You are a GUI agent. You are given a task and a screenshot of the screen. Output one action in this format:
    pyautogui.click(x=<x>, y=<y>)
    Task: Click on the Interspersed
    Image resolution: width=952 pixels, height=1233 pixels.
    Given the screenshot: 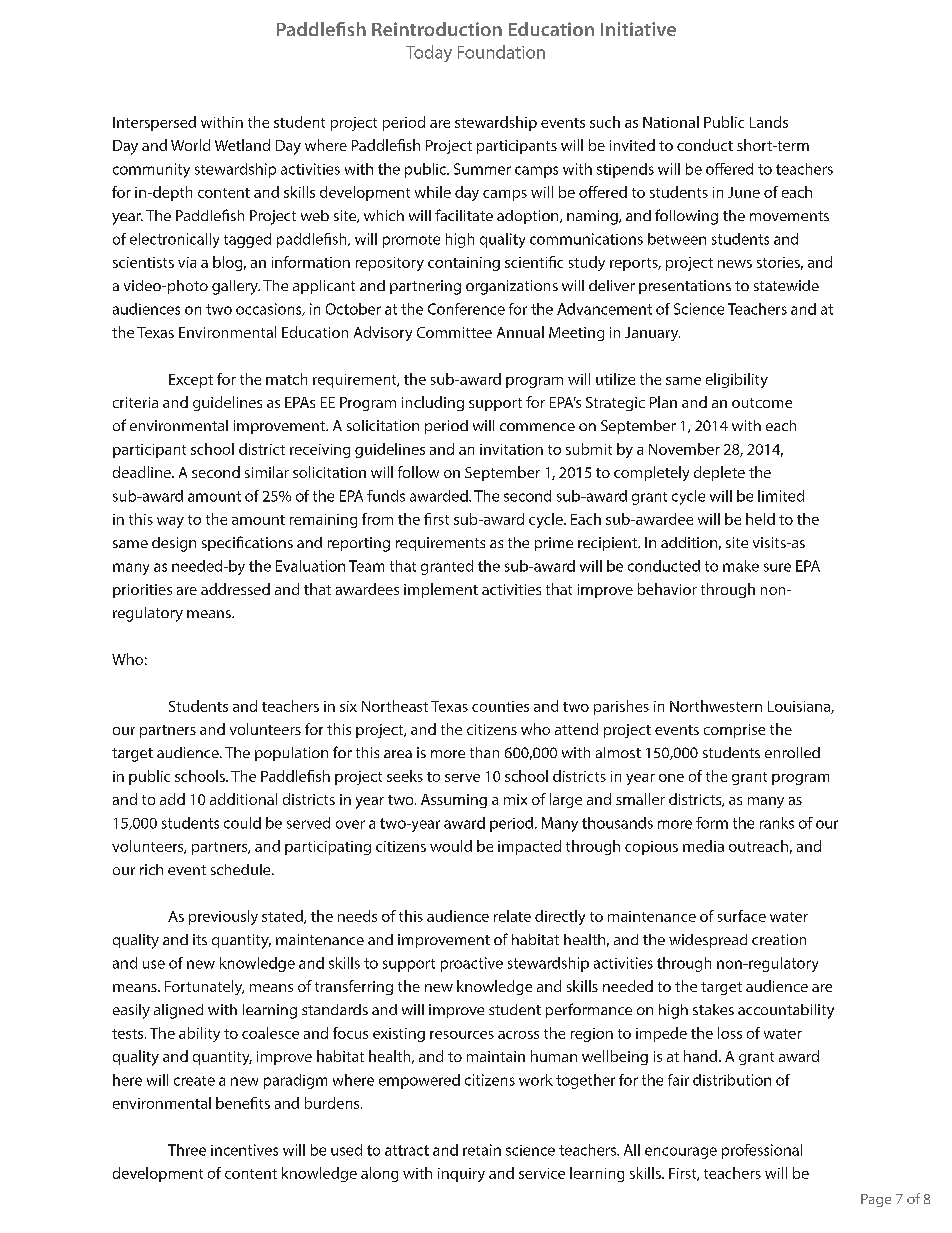 What is the action you would take?
    pyautogui.click(x=154, y=123)
